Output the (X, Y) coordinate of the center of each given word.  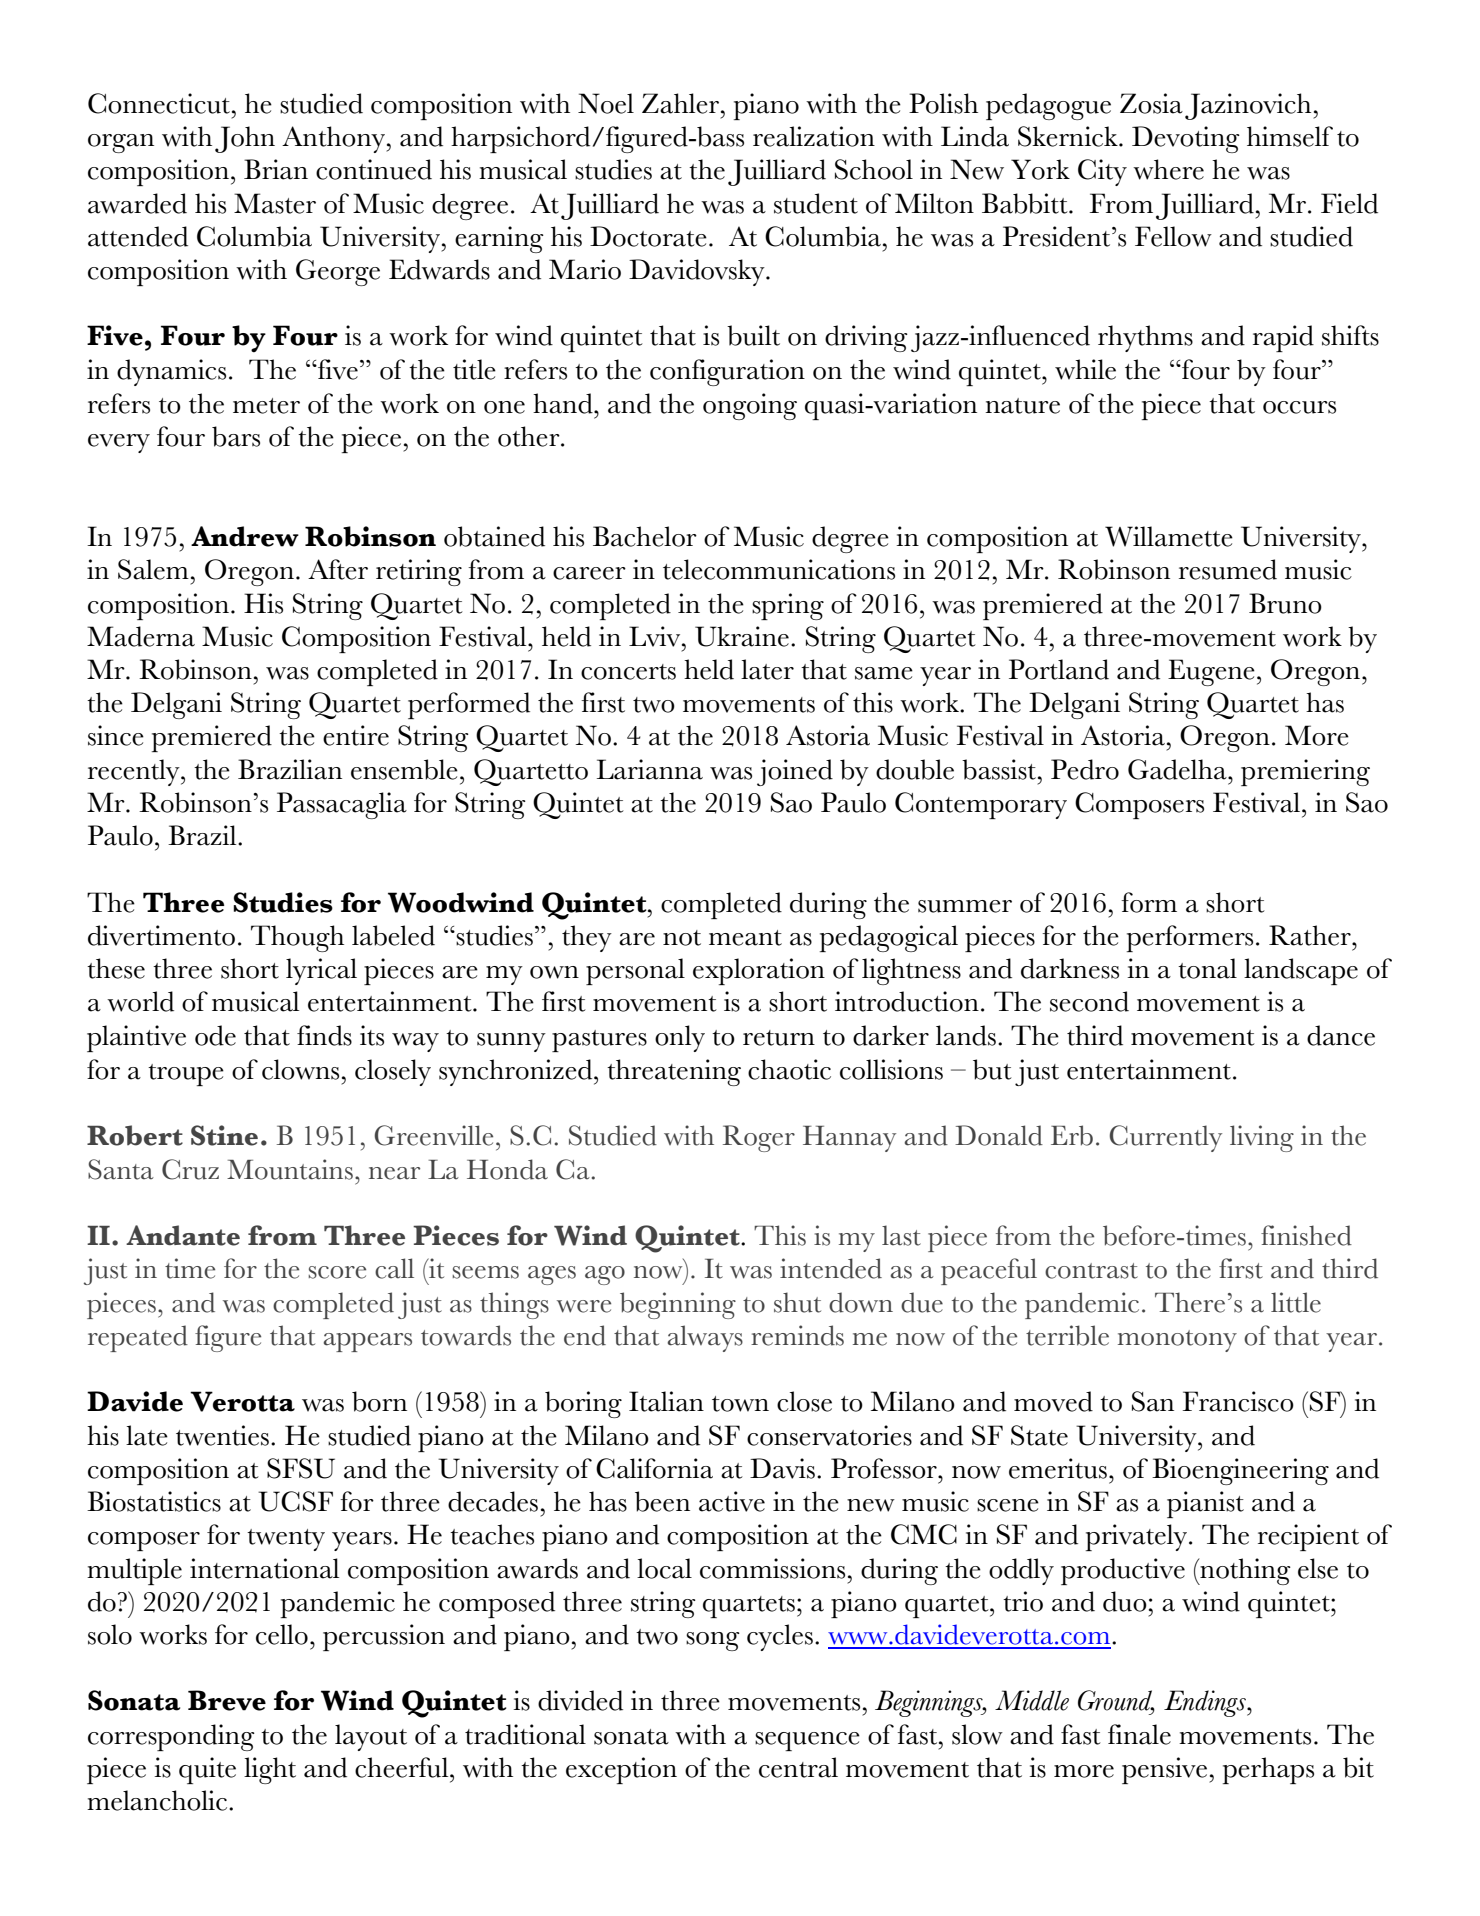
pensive (1166, 1770)
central (798, 1767)
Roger (759, 1138)
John (245, 139)
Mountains (290, 1169)
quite (207, 1770)
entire (356, 735)
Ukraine (742, 636)
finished (1306, 1235)
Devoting (1186, 139)
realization (814, 136)
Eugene (1211, 672)
